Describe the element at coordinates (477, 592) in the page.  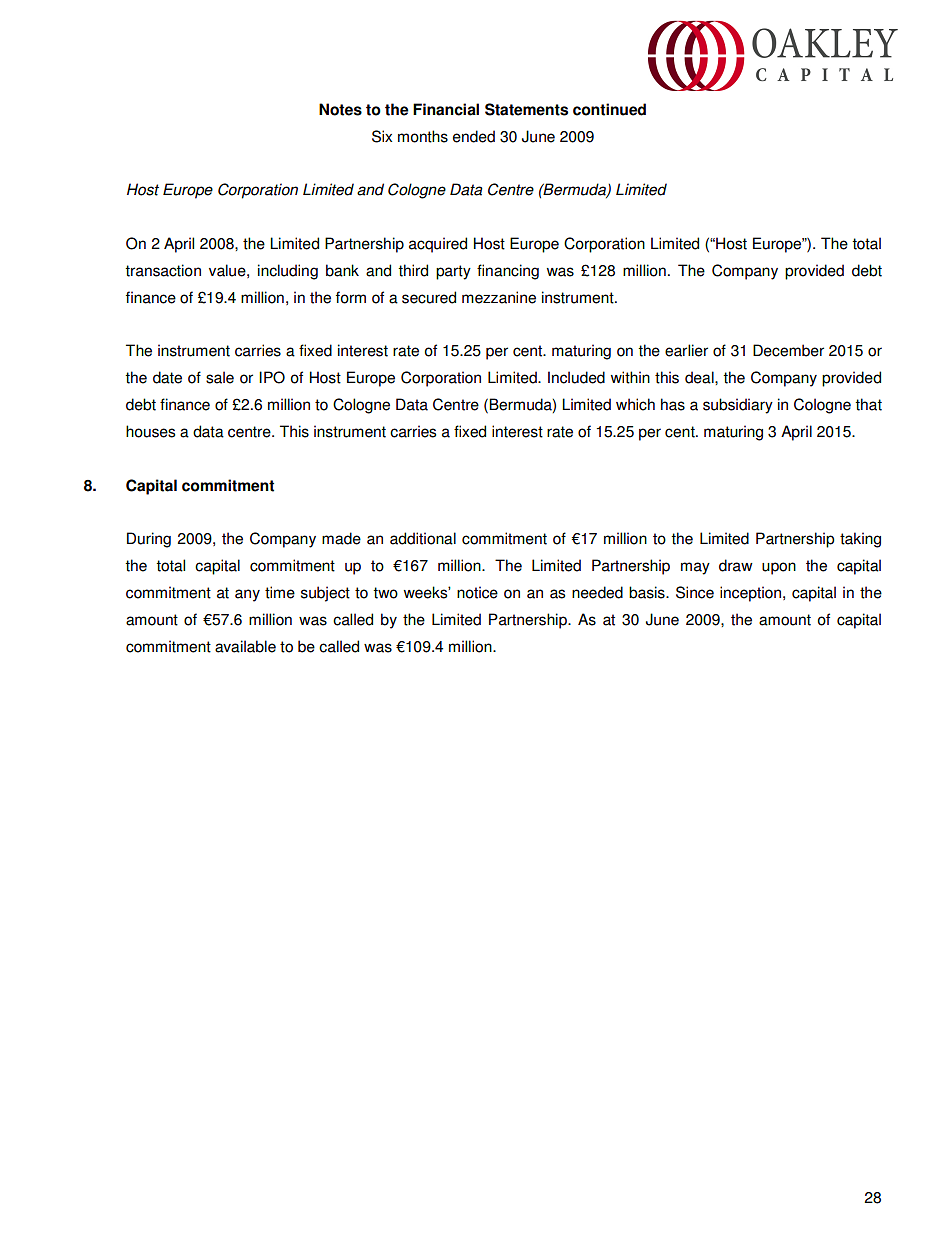
I see `notice` at that location.
